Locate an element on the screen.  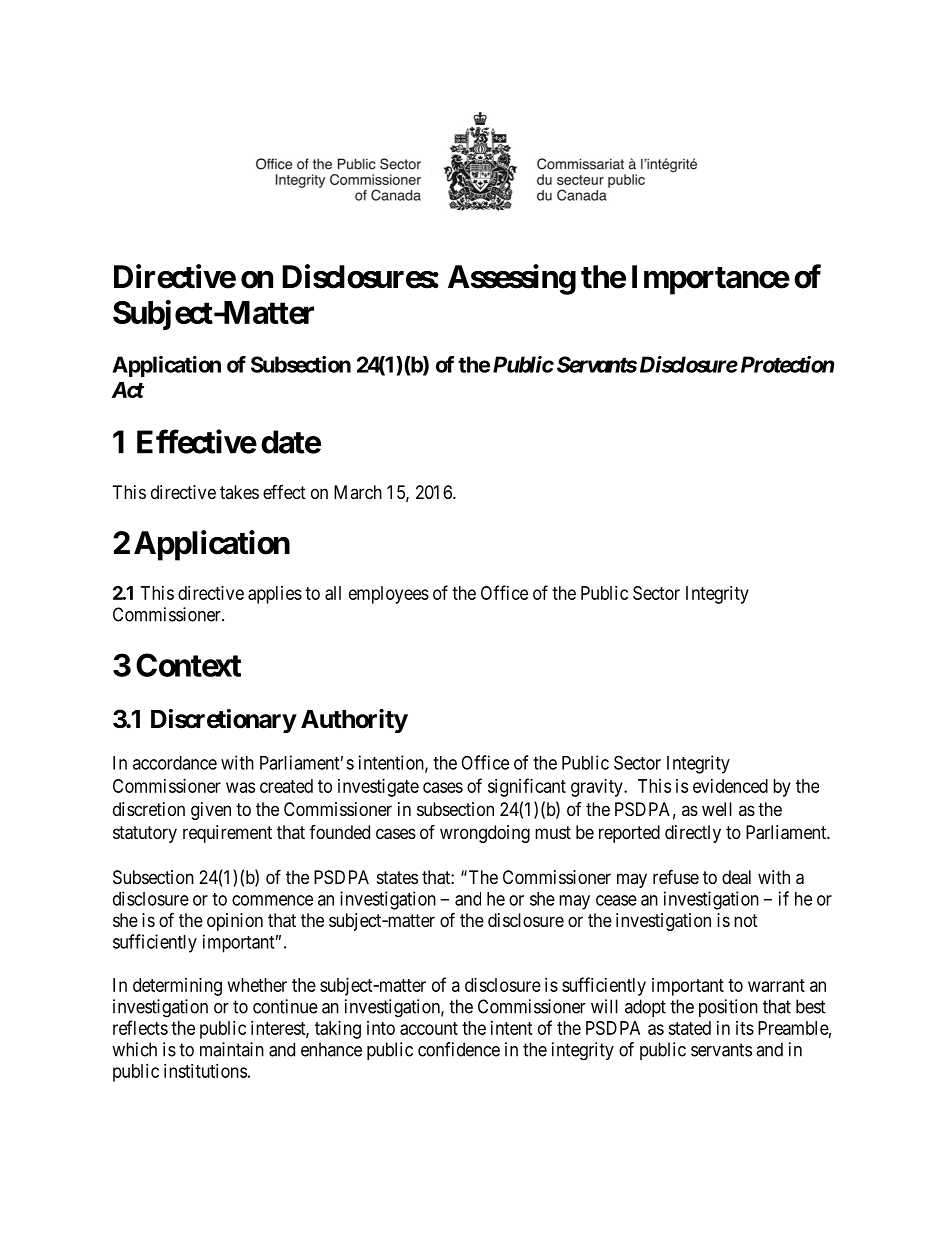
Authority is located at coordinates (354, 721).
